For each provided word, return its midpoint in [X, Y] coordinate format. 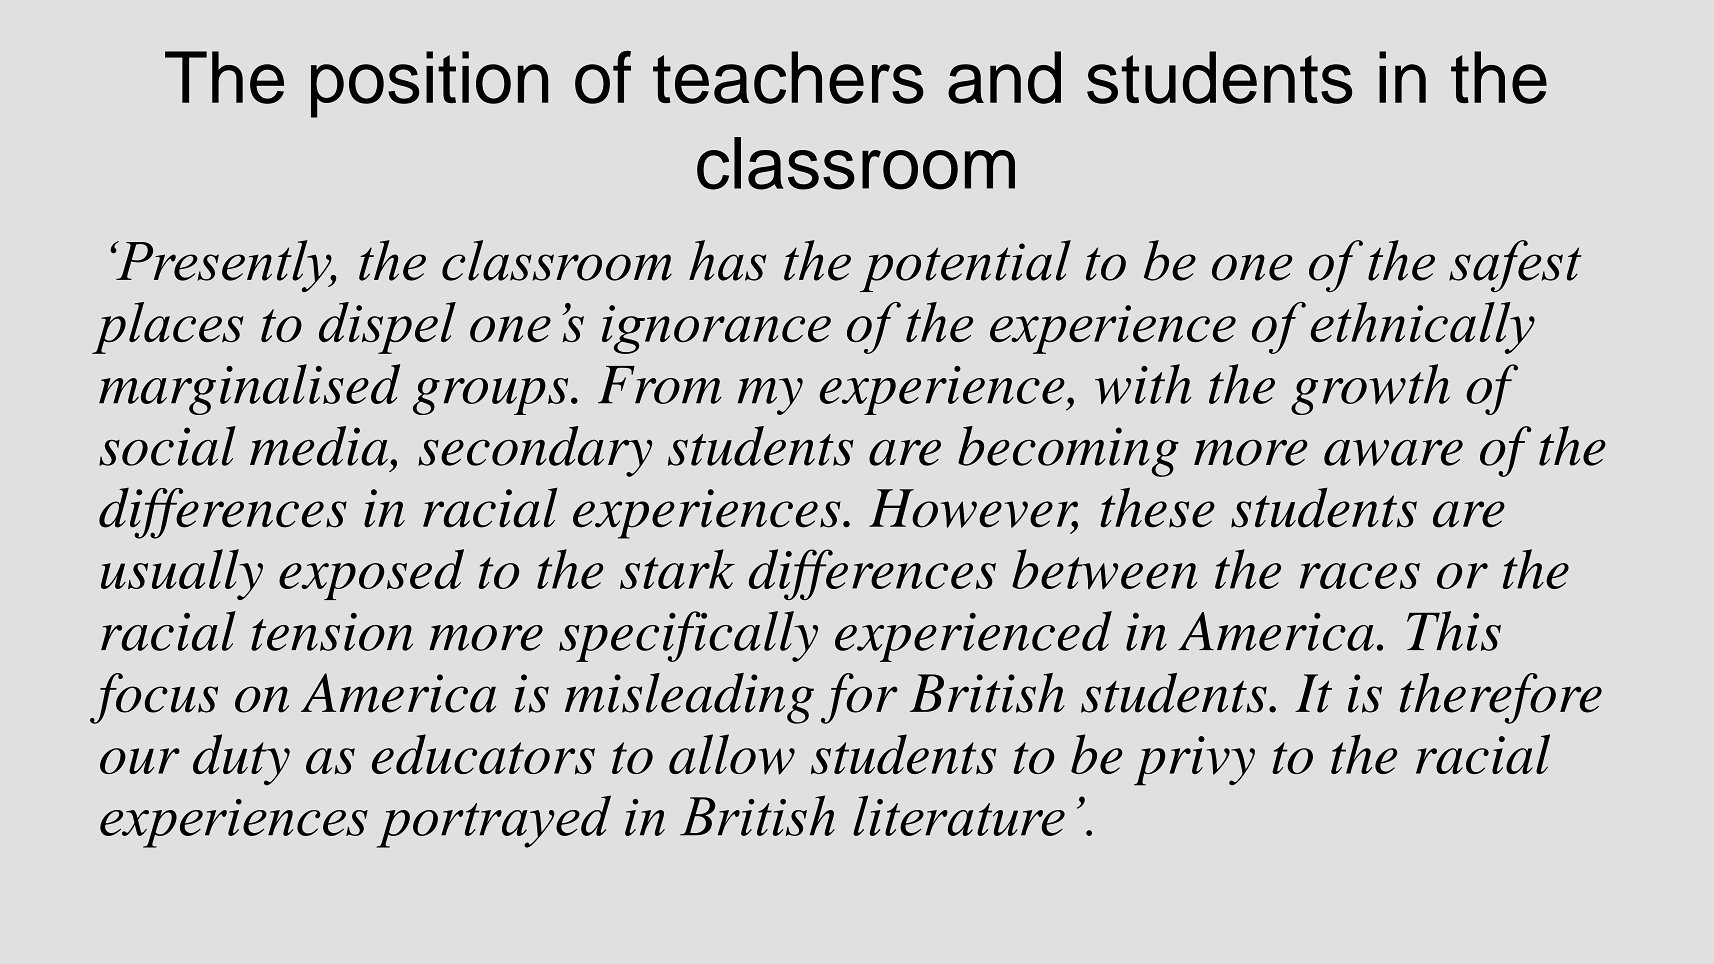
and [1004, 77]
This [1454, 631]
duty [241, 760]
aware [1393, 452]
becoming [1068, 451]
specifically [688, 636]
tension [332, 631]
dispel [387, 328]
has [727, 260]
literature [959, 815]
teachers [788, 77]
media [319, 446]
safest [1515, 266]
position [430, 84]
